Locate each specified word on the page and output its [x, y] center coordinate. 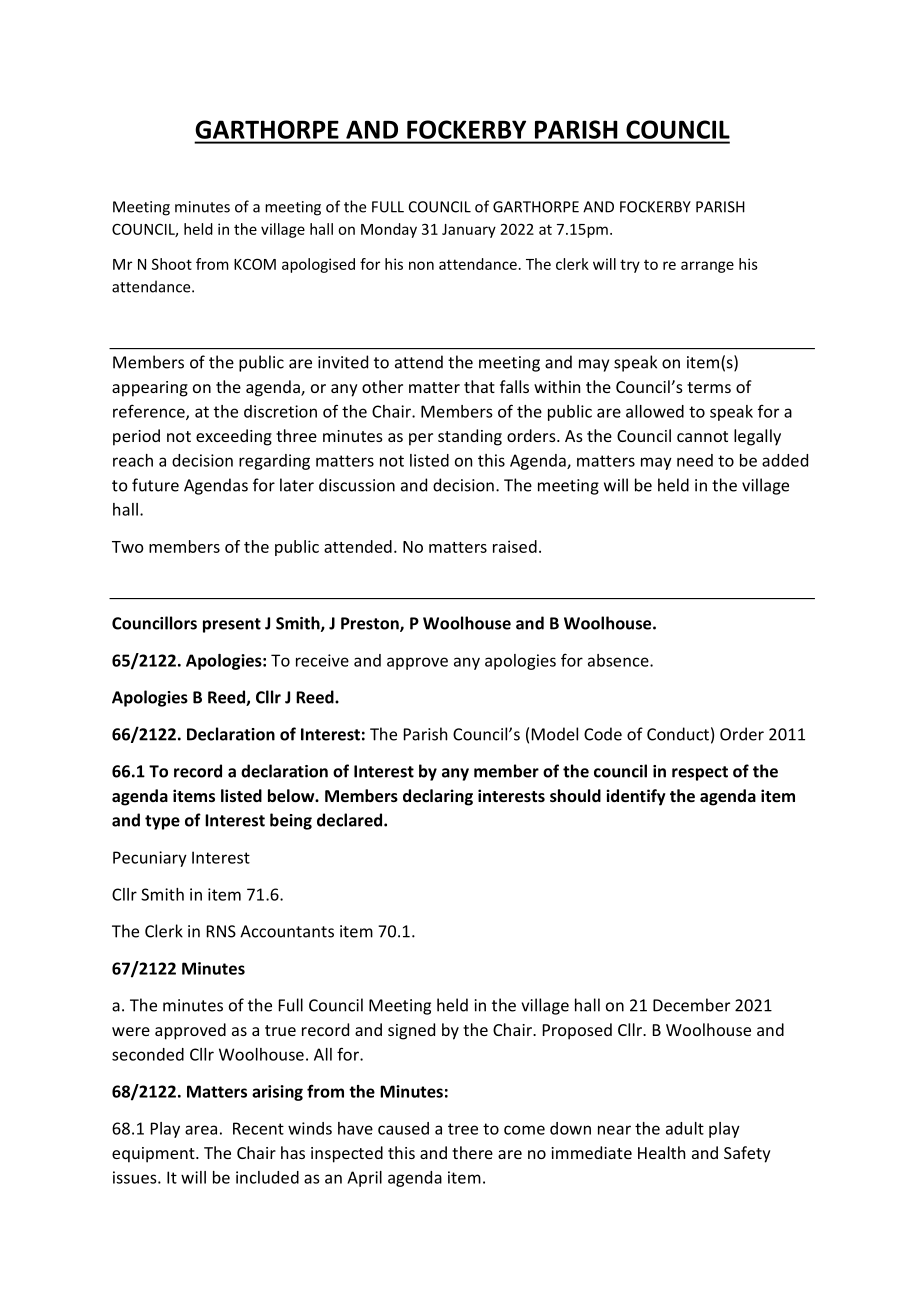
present [232, 625]
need [695, 460]
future [155, 485]
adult [685, 1128]
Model [555, 734]
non [421, 265]
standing [470, 437]
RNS [221, 931]
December [691, 1005]
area [201, 1130]
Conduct [678, 734]
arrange [707, 267]
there [472, 1152]
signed [411, 1031]
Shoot [172, 264]
